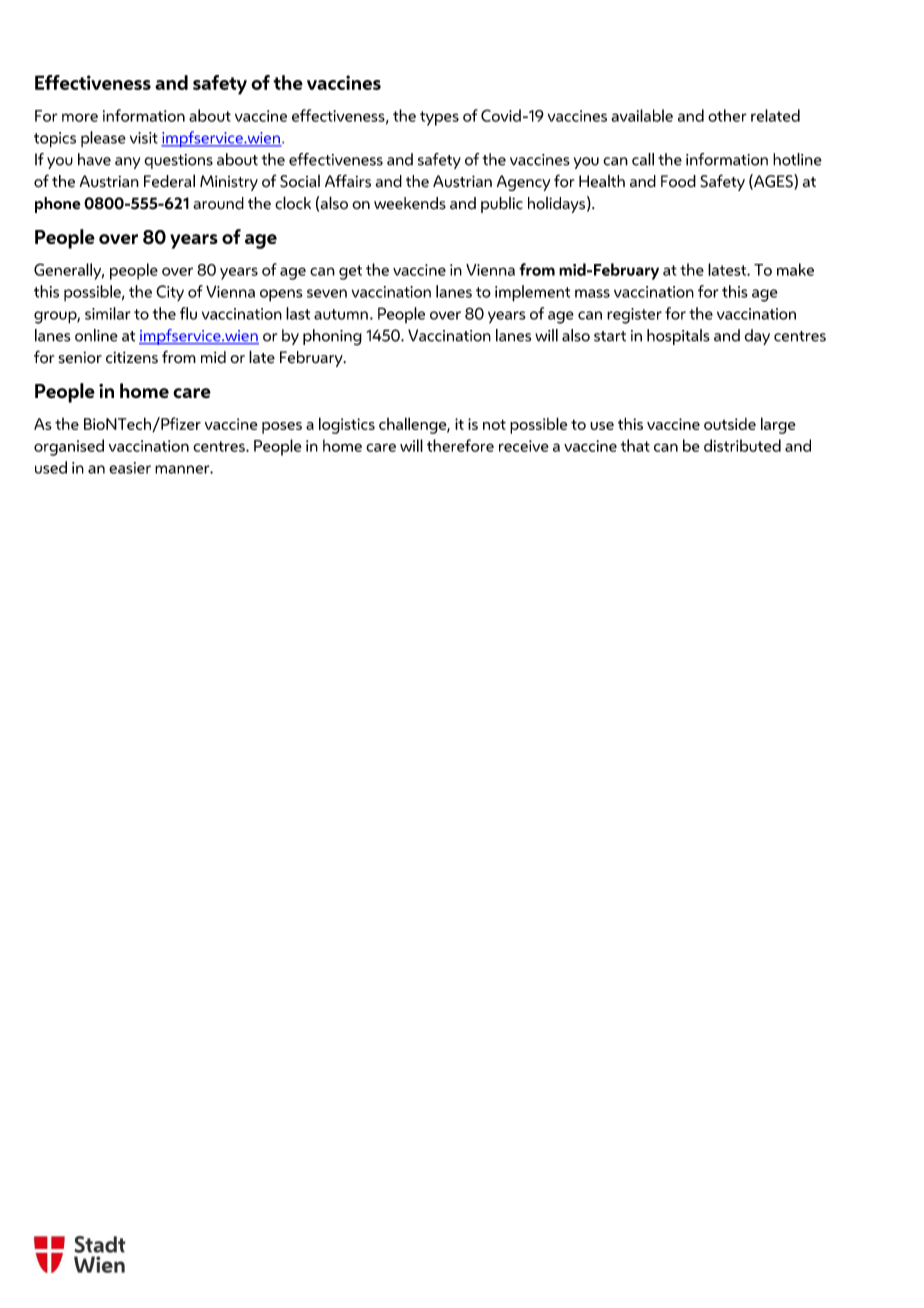 This page has height=1308, width=924. Describe the element at coordinates (132, 357) in the page. I see `citizens` at that location.
